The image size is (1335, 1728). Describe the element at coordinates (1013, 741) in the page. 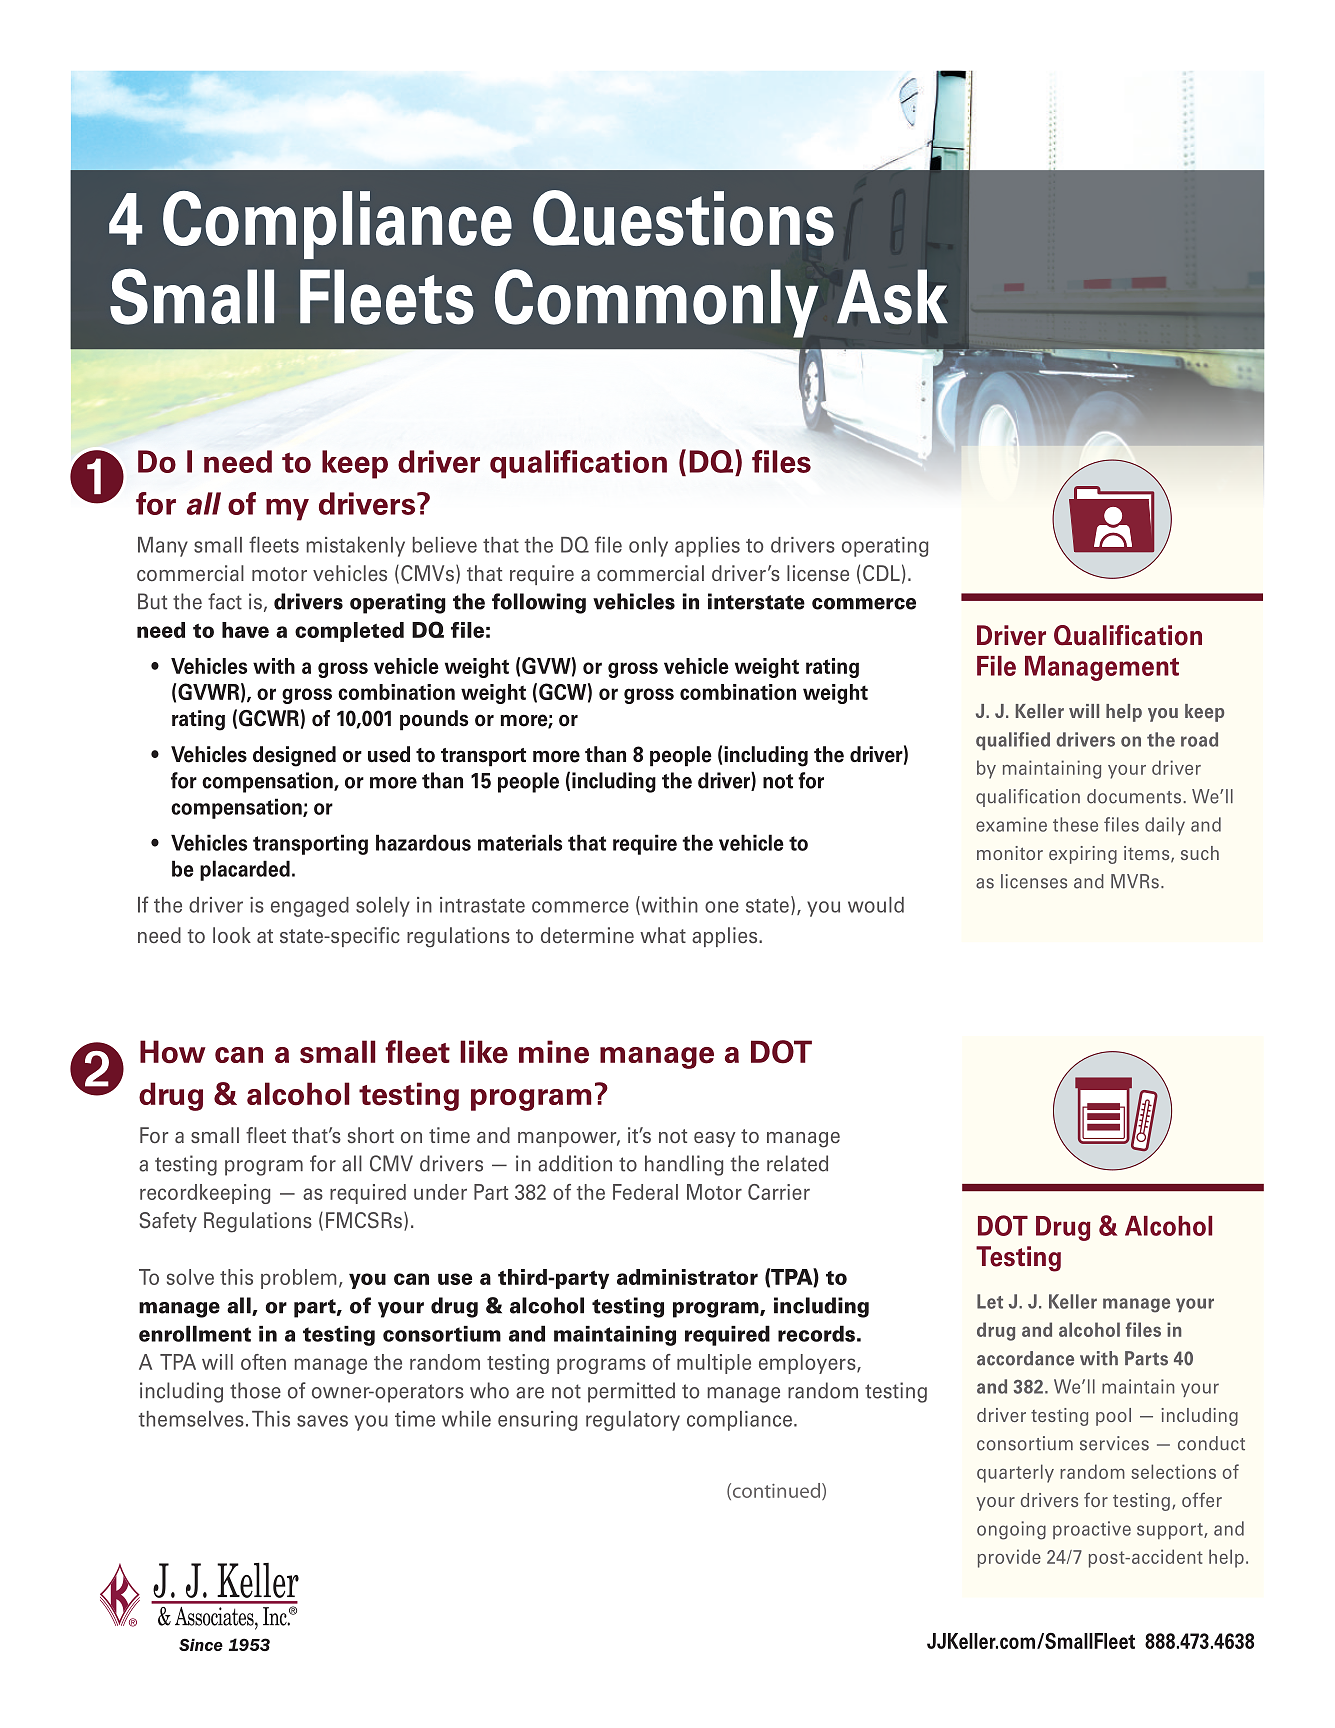

I see `qualified` at that location.
